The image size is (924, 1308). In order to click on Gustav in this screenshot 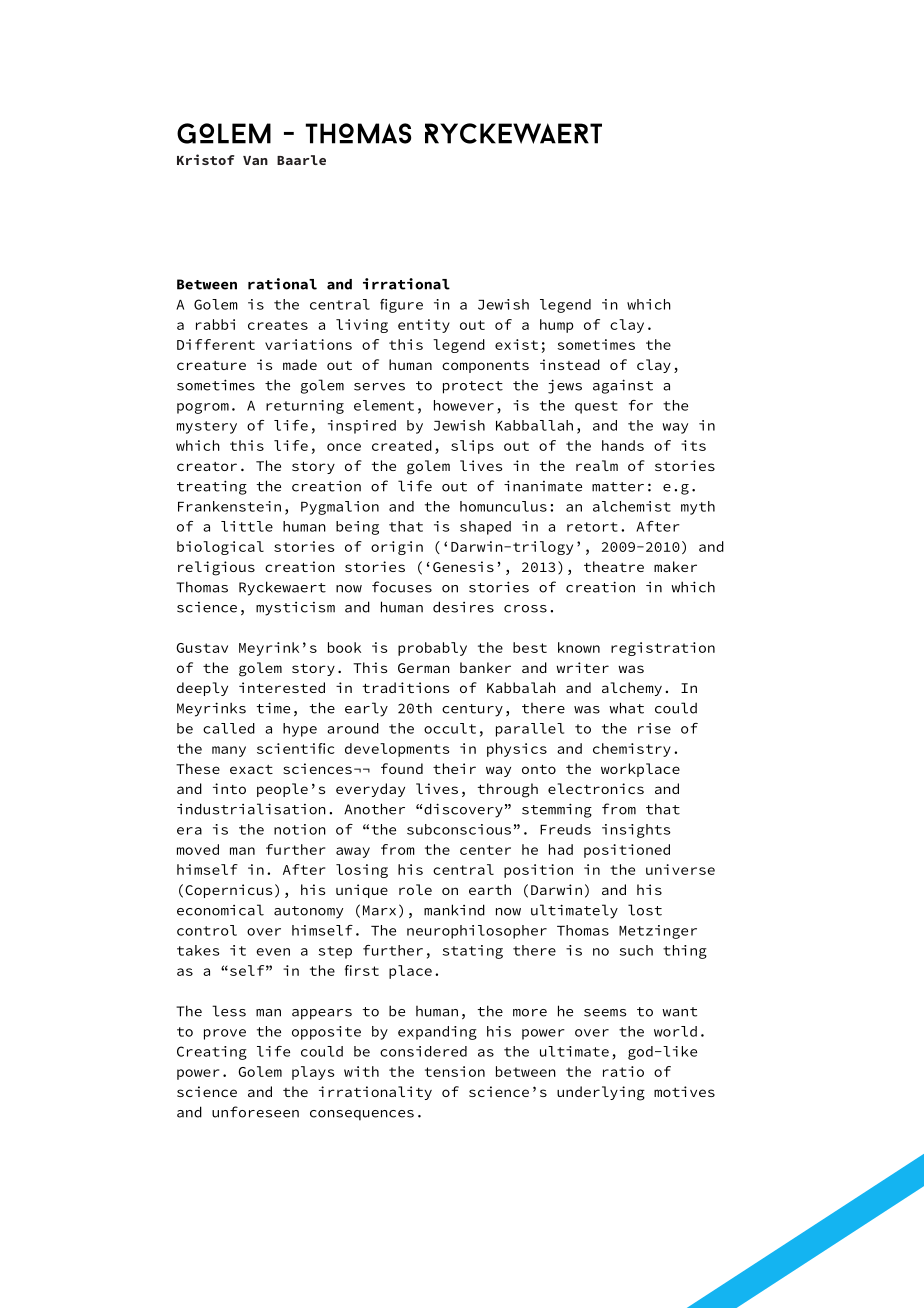, I will do `click(202, 648)`.
